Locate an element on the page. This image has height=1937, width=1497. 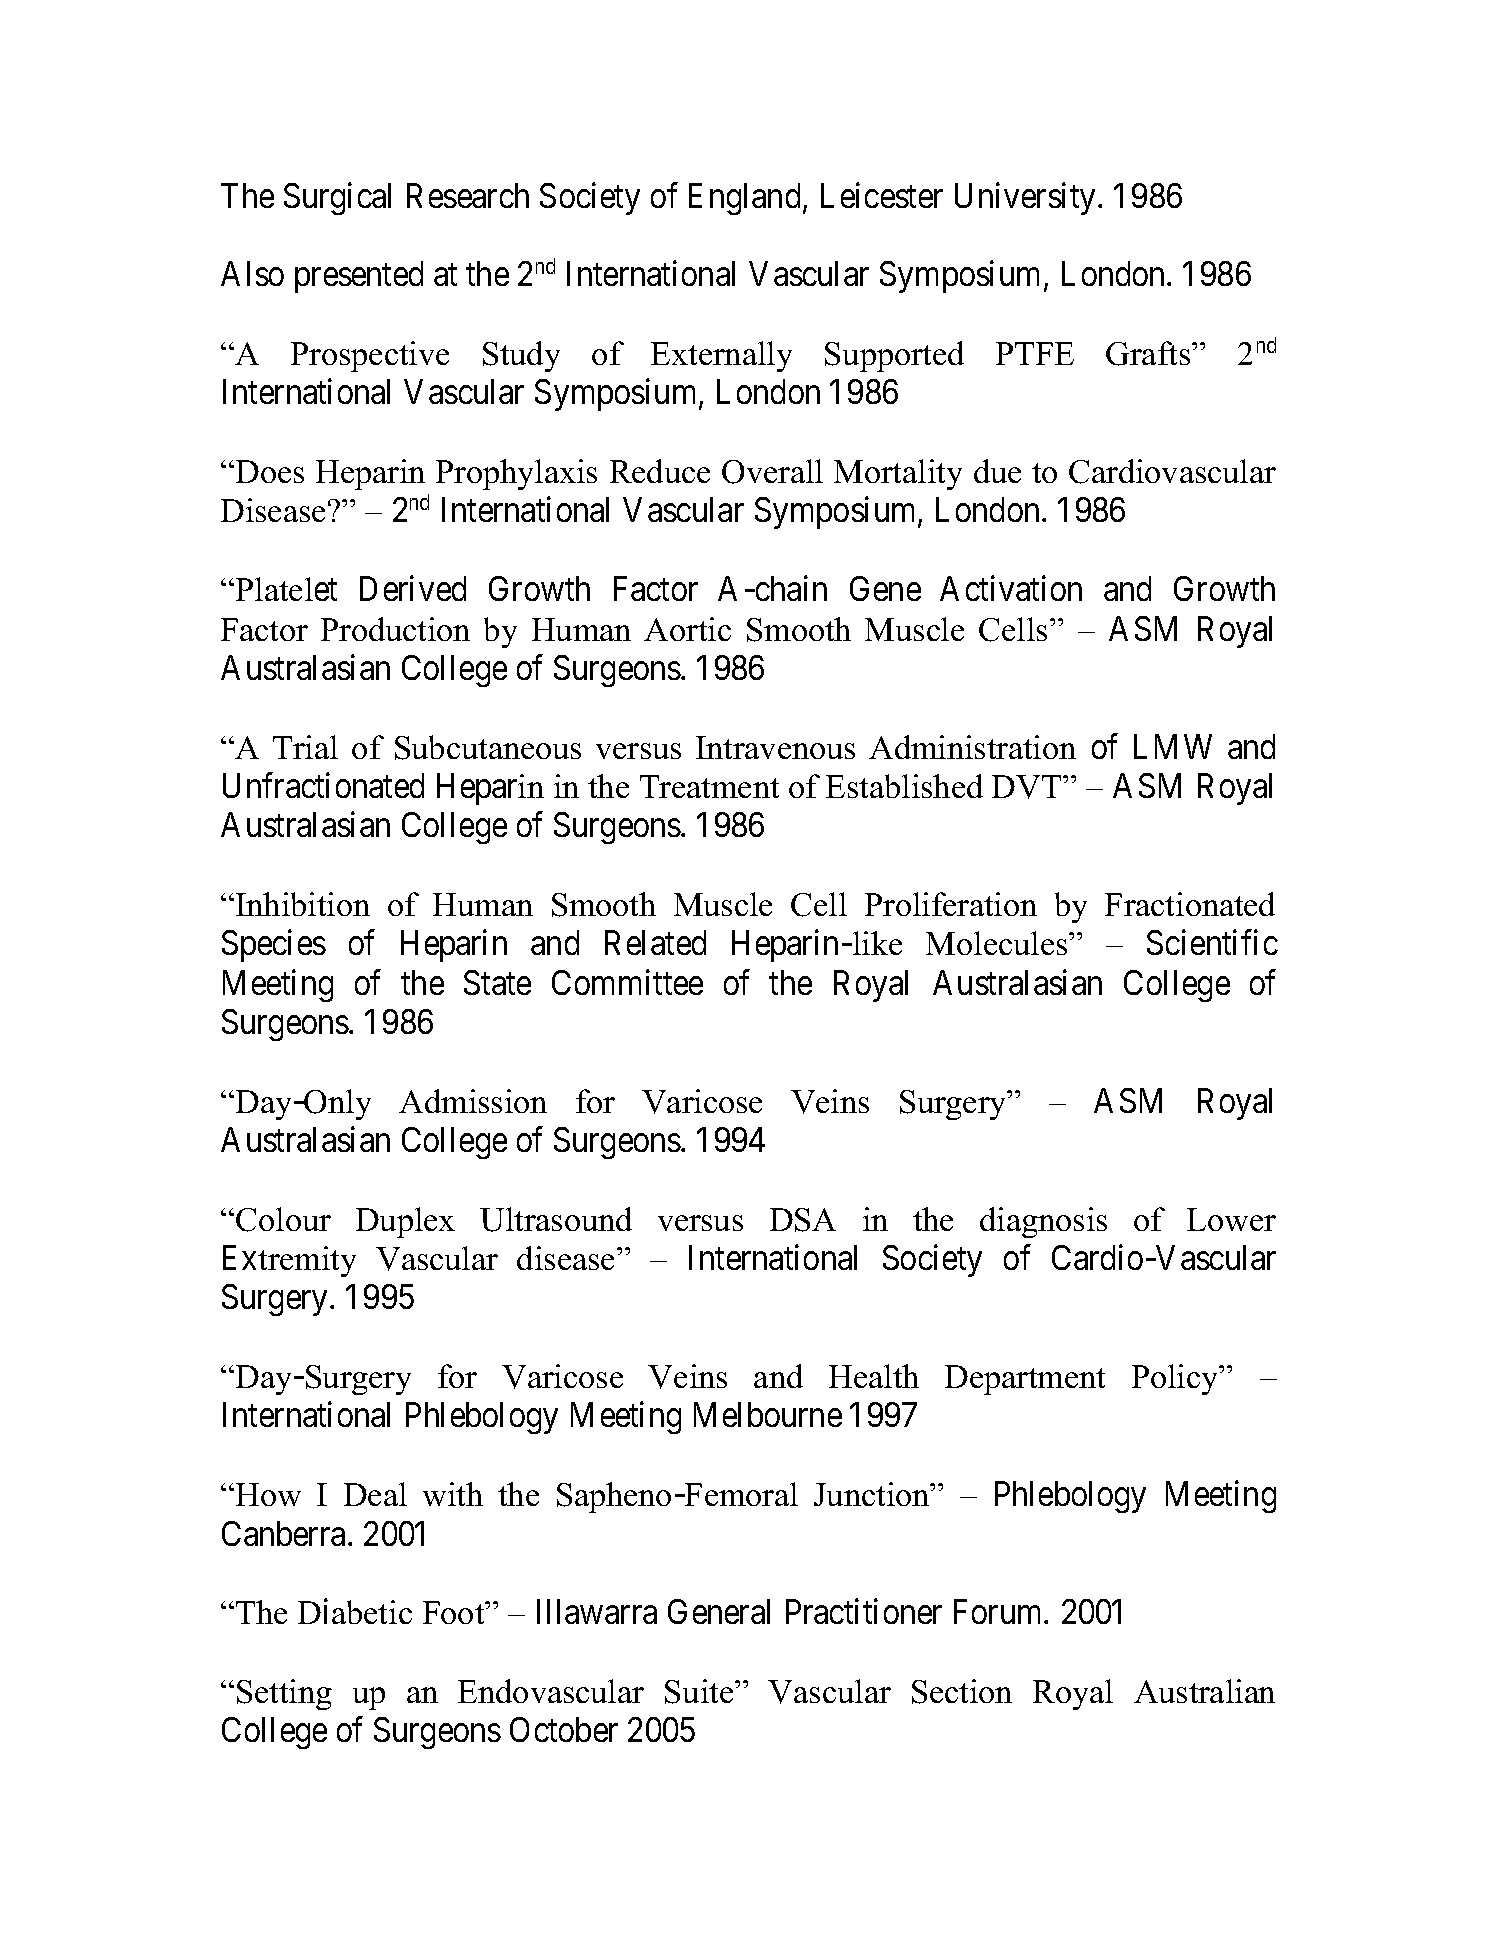
diagnosis is located at coordinates (1043, 1222).
